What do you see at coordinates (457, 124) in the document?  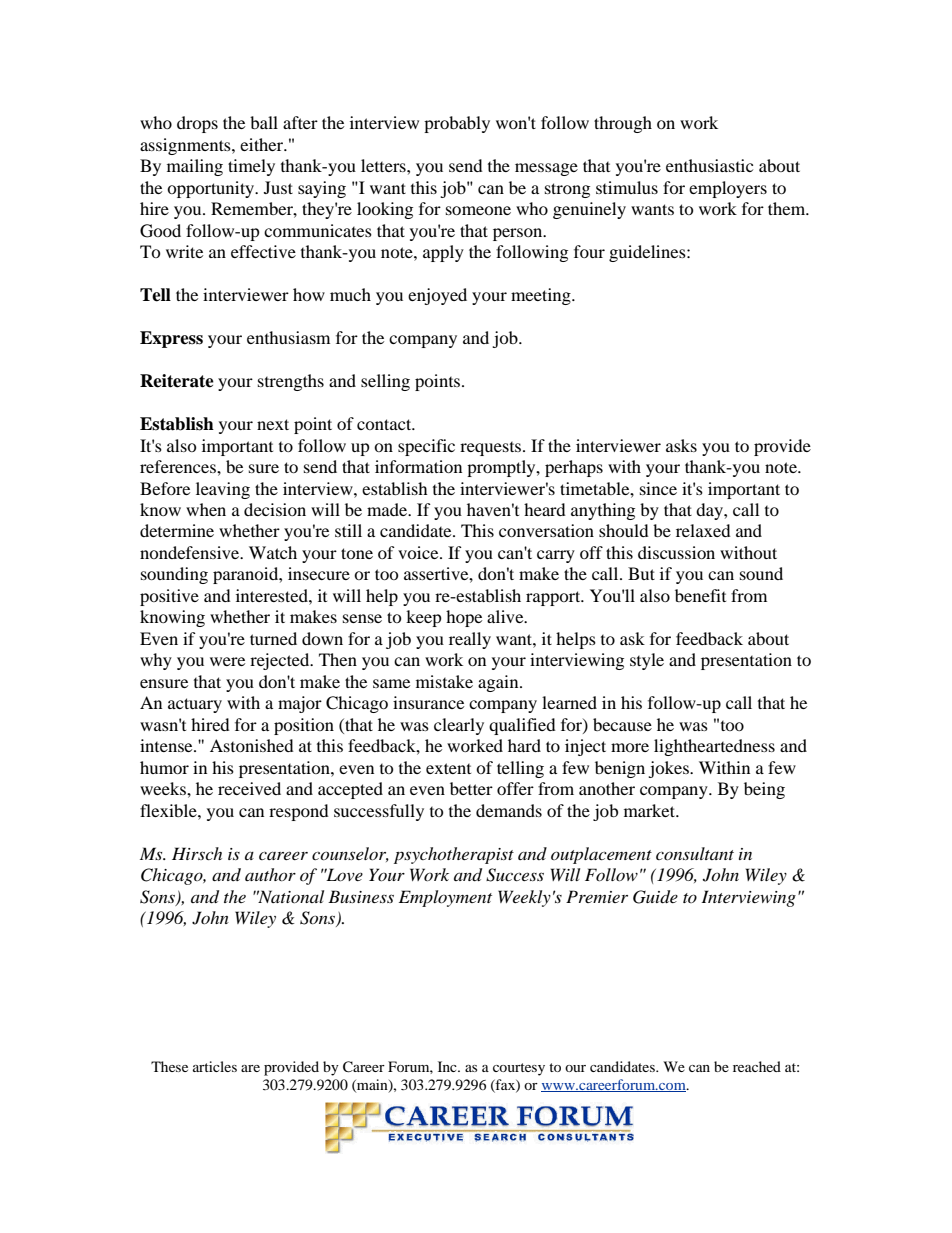 I see `probably` at bounding box center [457, 124].
